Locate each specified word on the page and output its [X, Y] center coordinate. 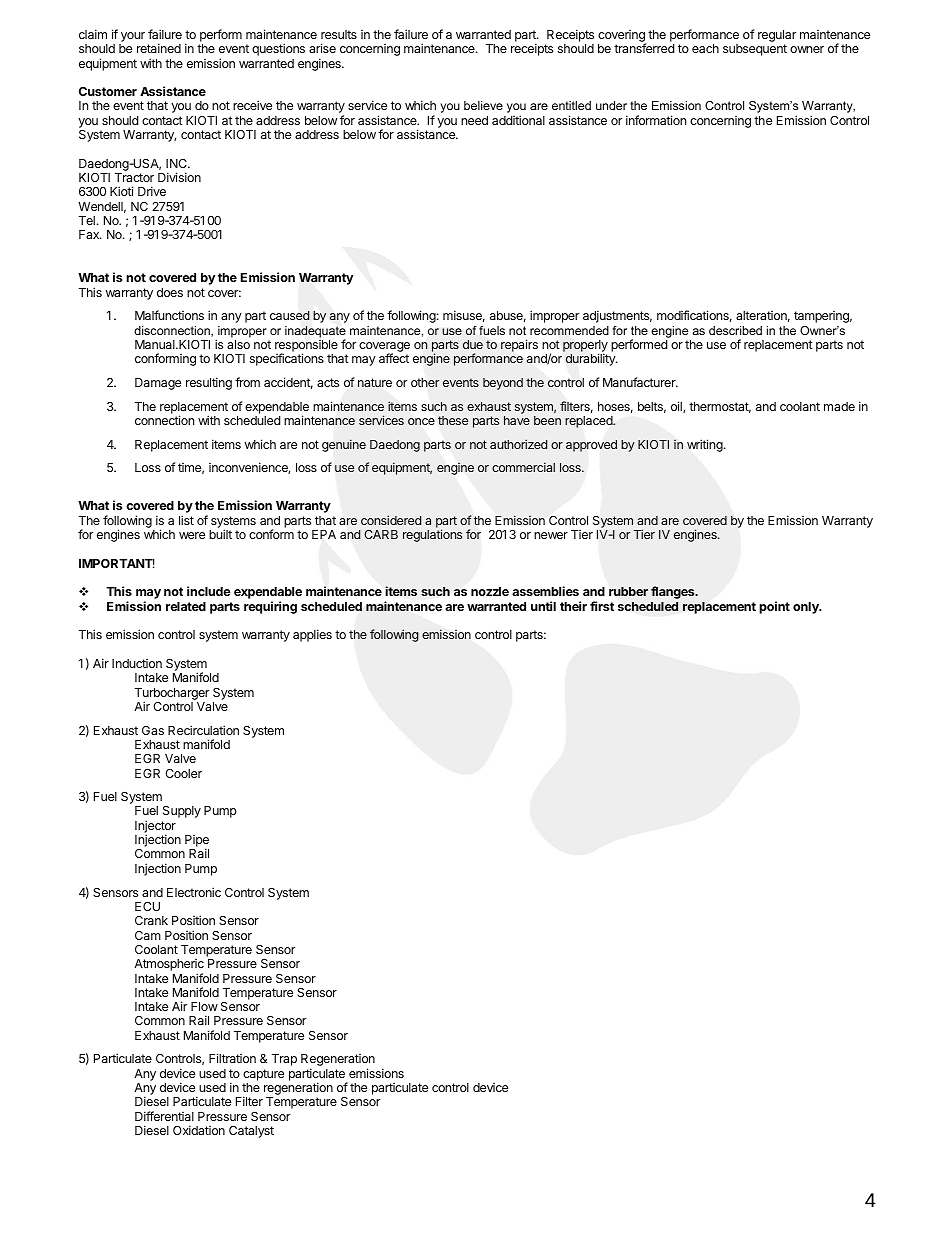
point [774, 607]
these [453, 420]
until [543, 606]
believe [483, 105]
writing [706, 445]
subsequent [755, 50]
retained [159, 48]
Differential [164, 1116]
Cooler [183, 773]
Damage [158, 384]
